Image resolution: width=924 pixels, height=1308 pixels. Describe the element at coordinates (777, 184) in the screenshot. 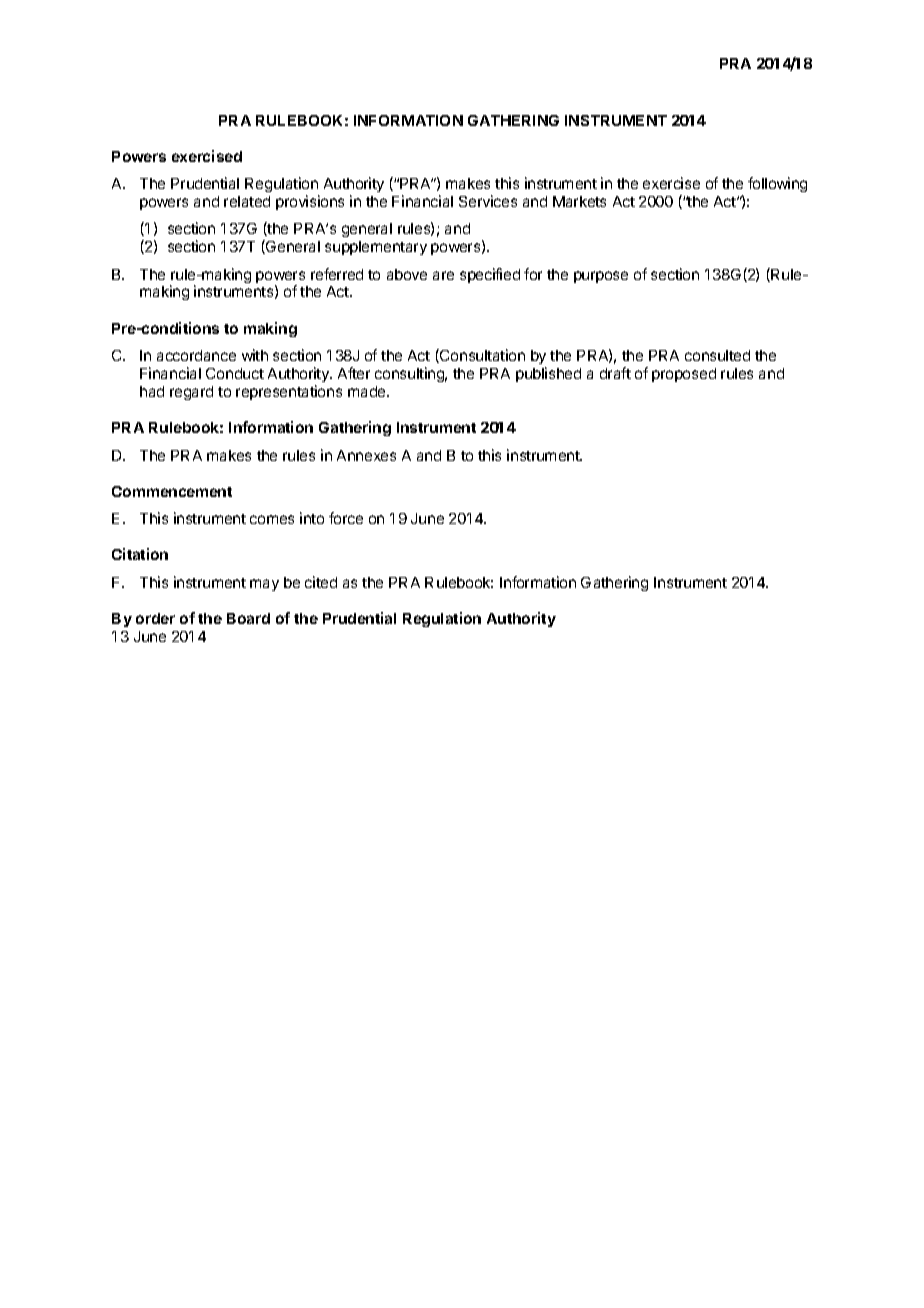

I see `following` at that location.
